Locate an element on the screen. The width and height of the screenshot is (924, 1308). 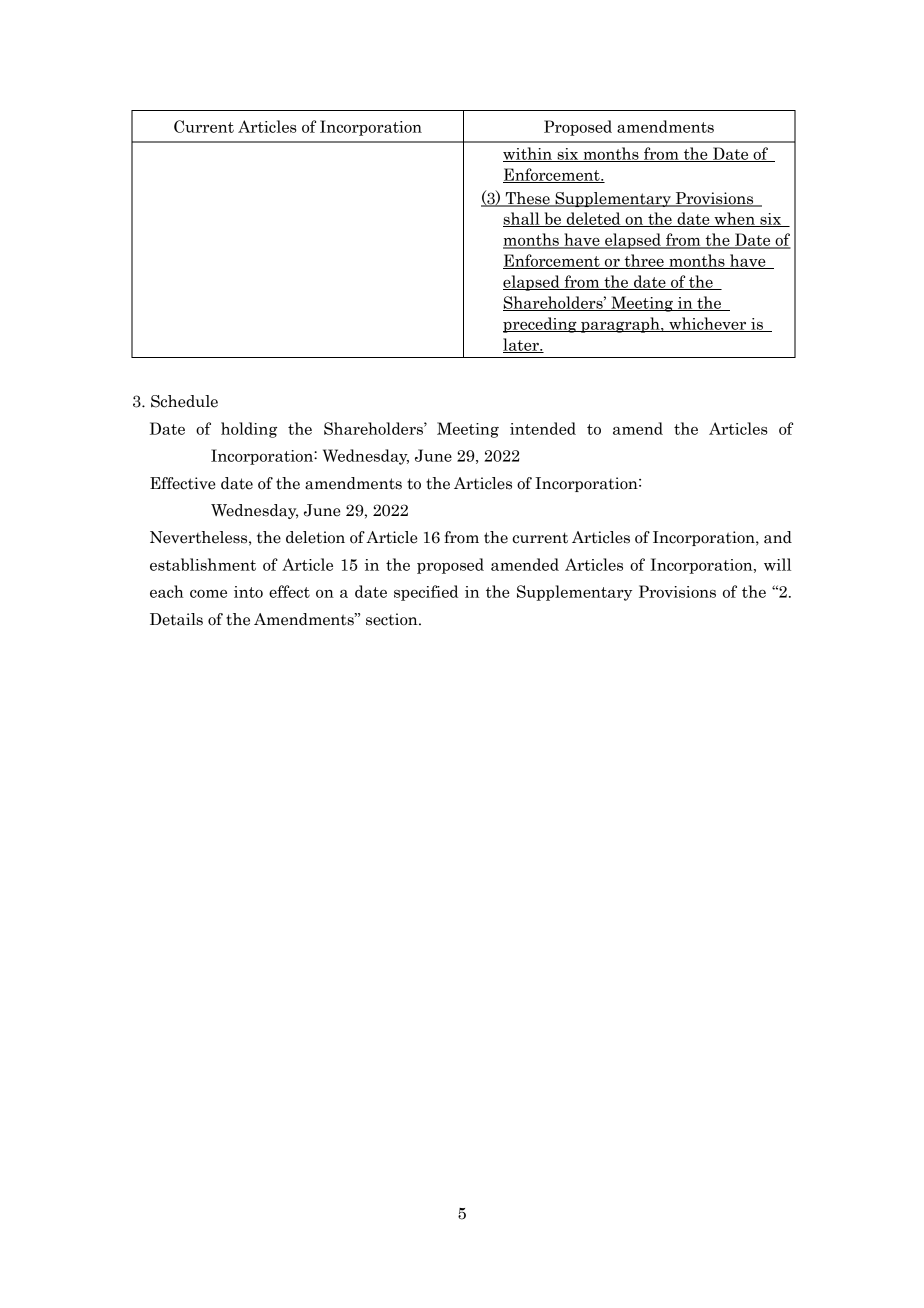
and is located at coordinates (778, 537).
